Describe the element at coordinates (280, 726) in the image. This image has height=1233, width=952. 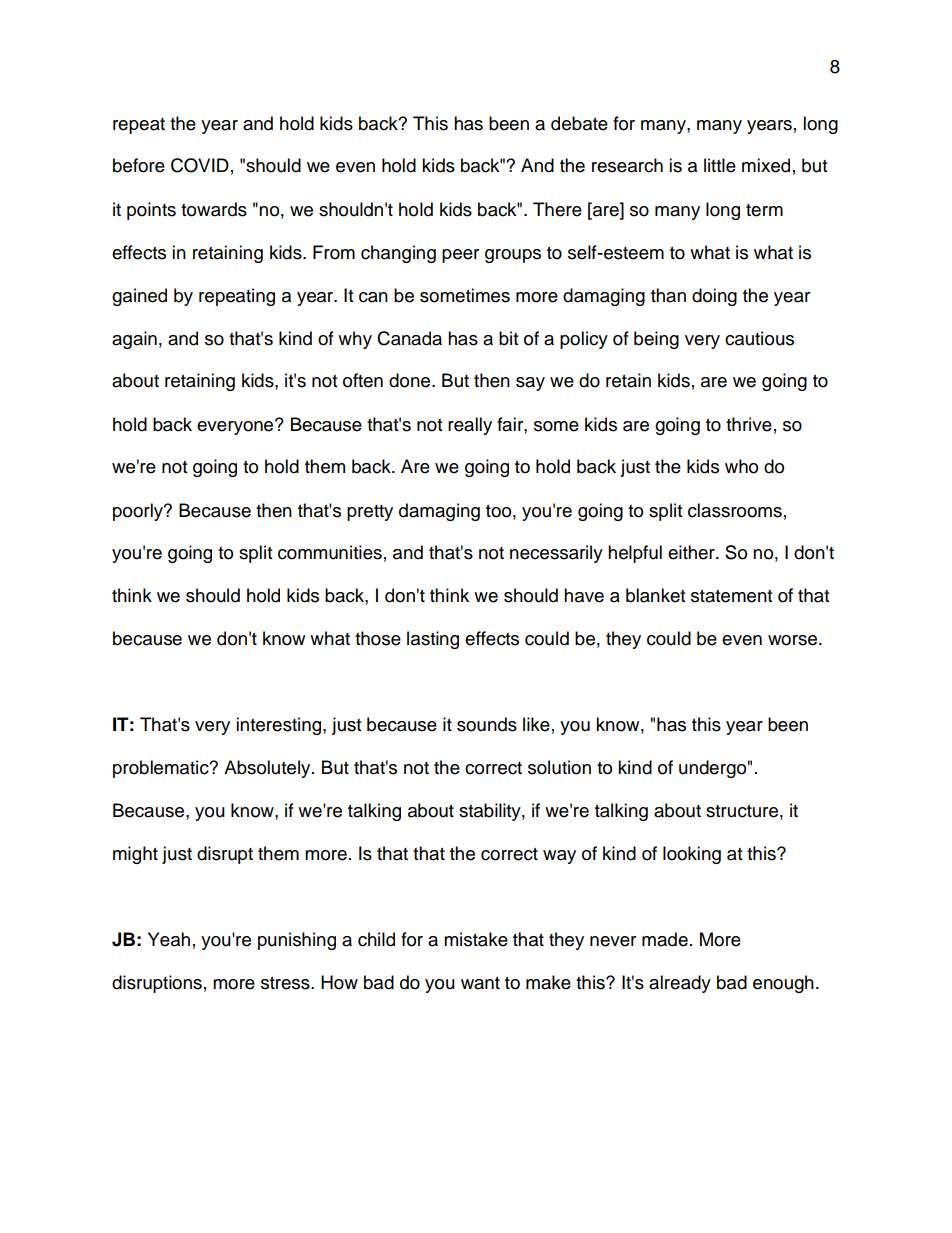
I see `interesting` at that location.
